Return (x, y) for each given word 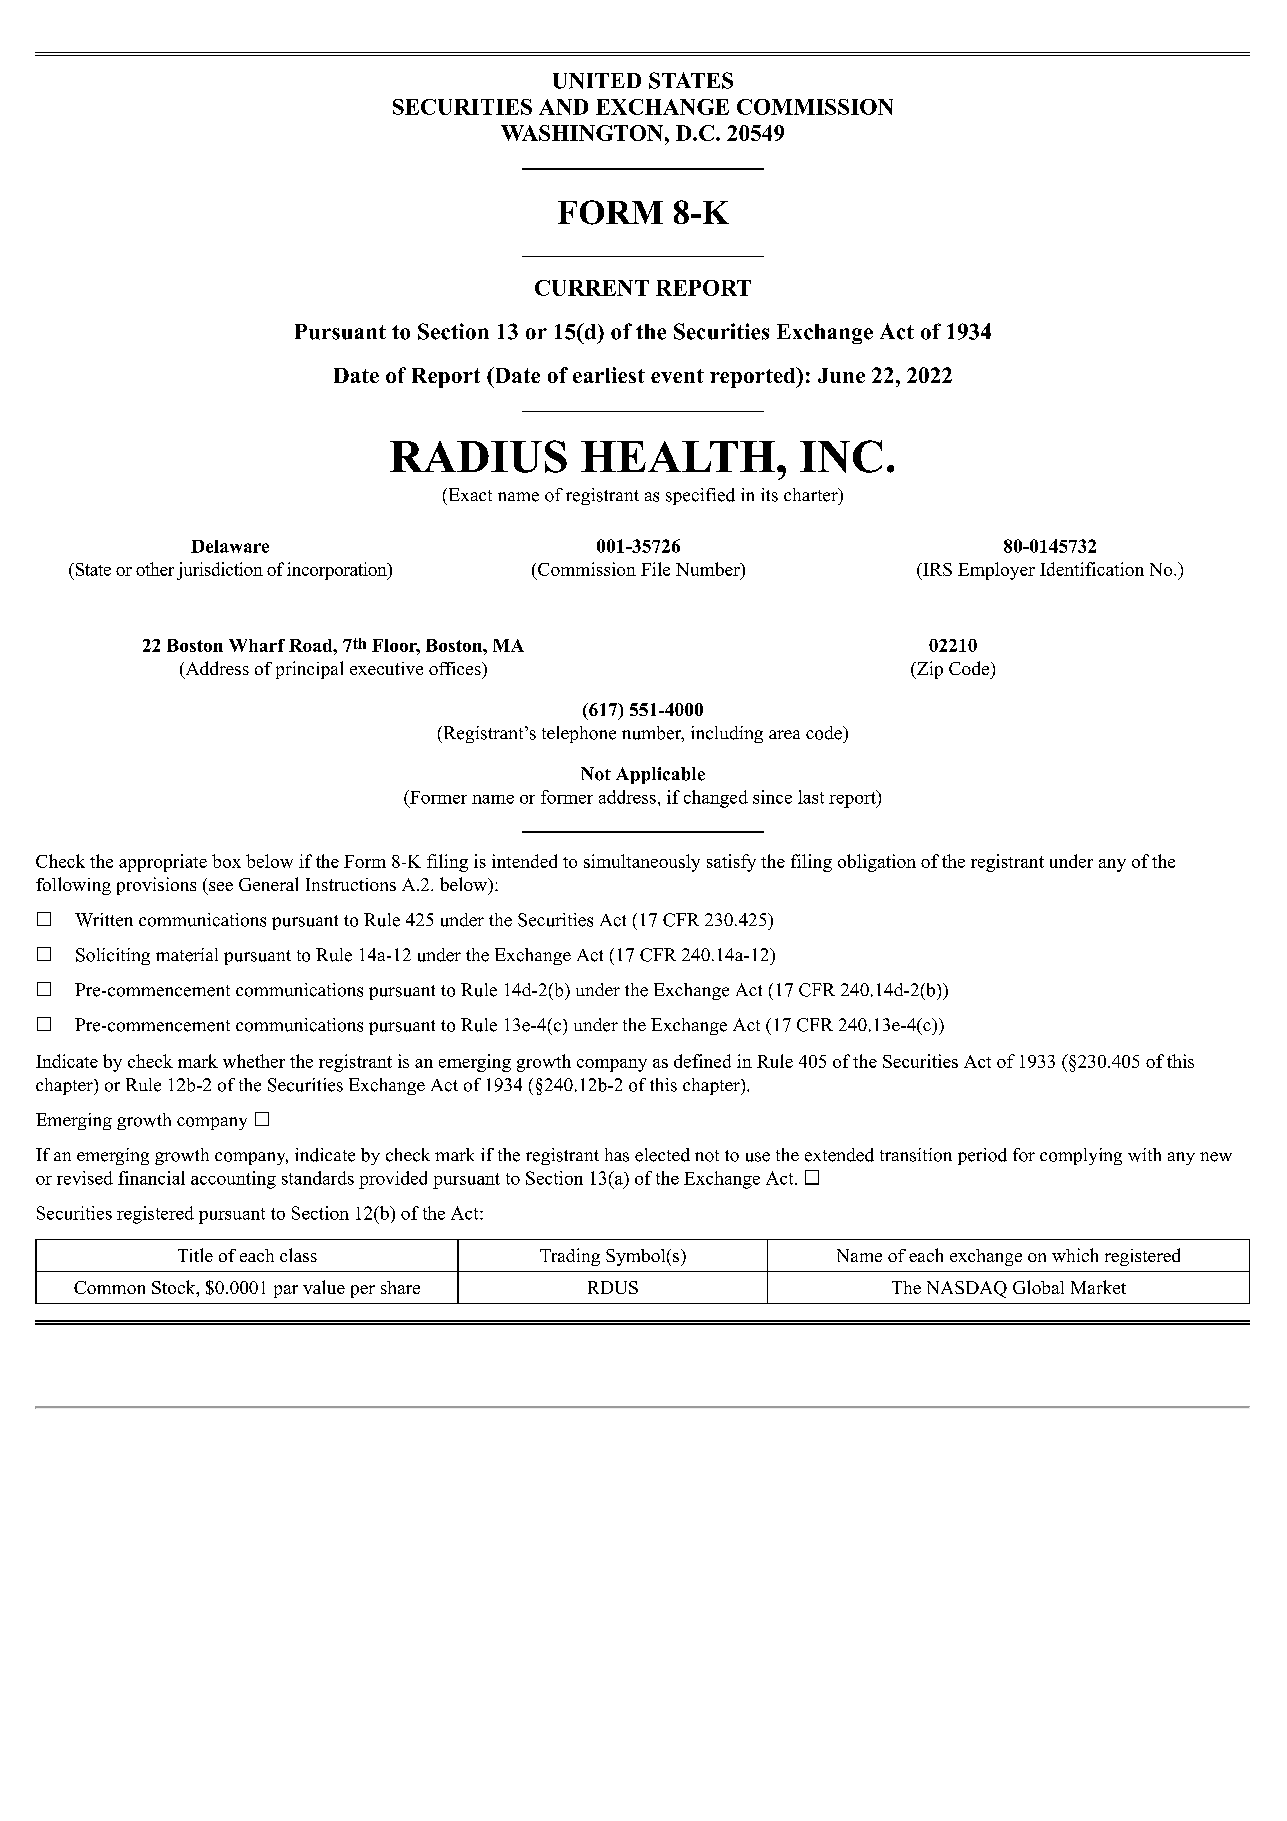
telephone (579, 734)
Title (195, 1255)
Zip (928, 670)
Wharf (257, 645)
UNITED (597, 81)
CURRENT (592, 288)
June (841, 375)
